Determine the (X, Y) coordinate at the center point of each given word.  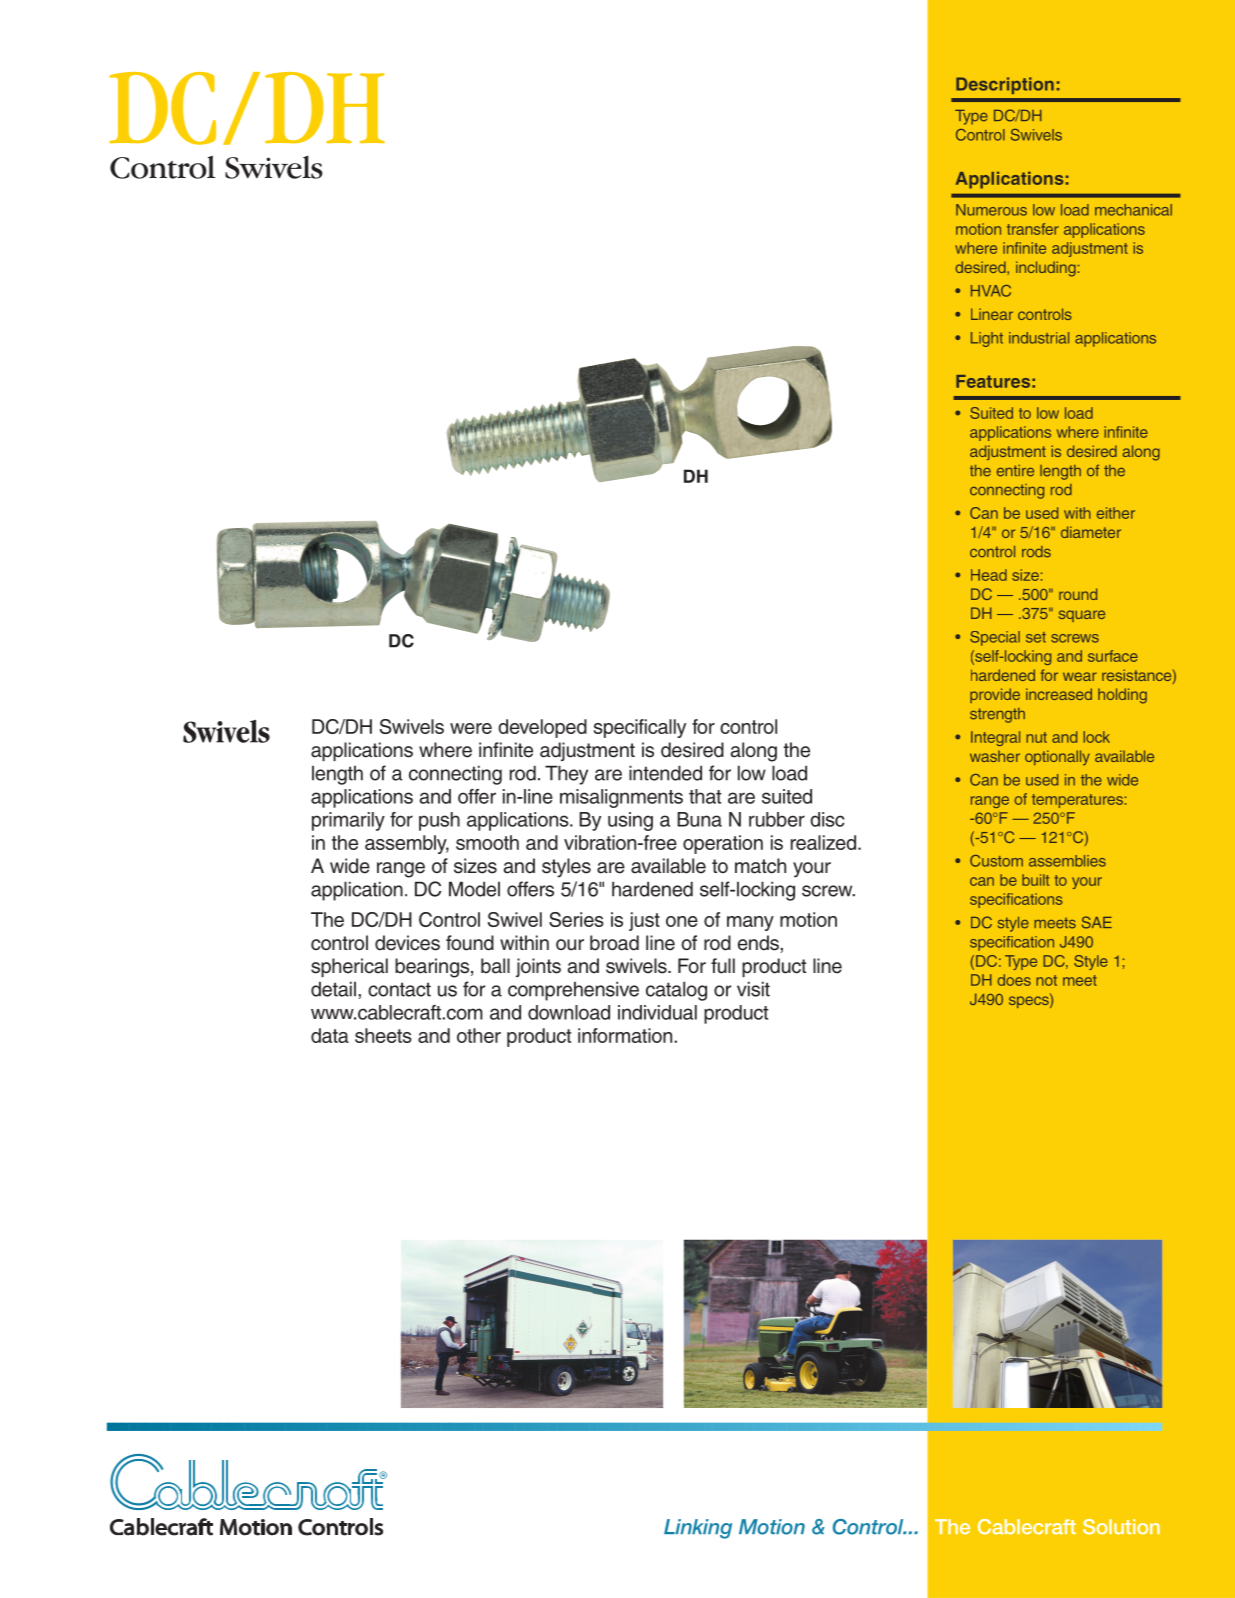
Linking (698, 1529)
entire (1015, 471)
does (1014, 980)
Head (989, 575)
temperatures (1077, 801)
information (626, 1035)
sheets (383, 1035)
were (471, 728)
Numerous (991, 210)
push (439, 821)
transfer (1033, 229)
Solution (1121, 1527)
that (705, 796)
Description (1005, 85)
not (1046, 980)
